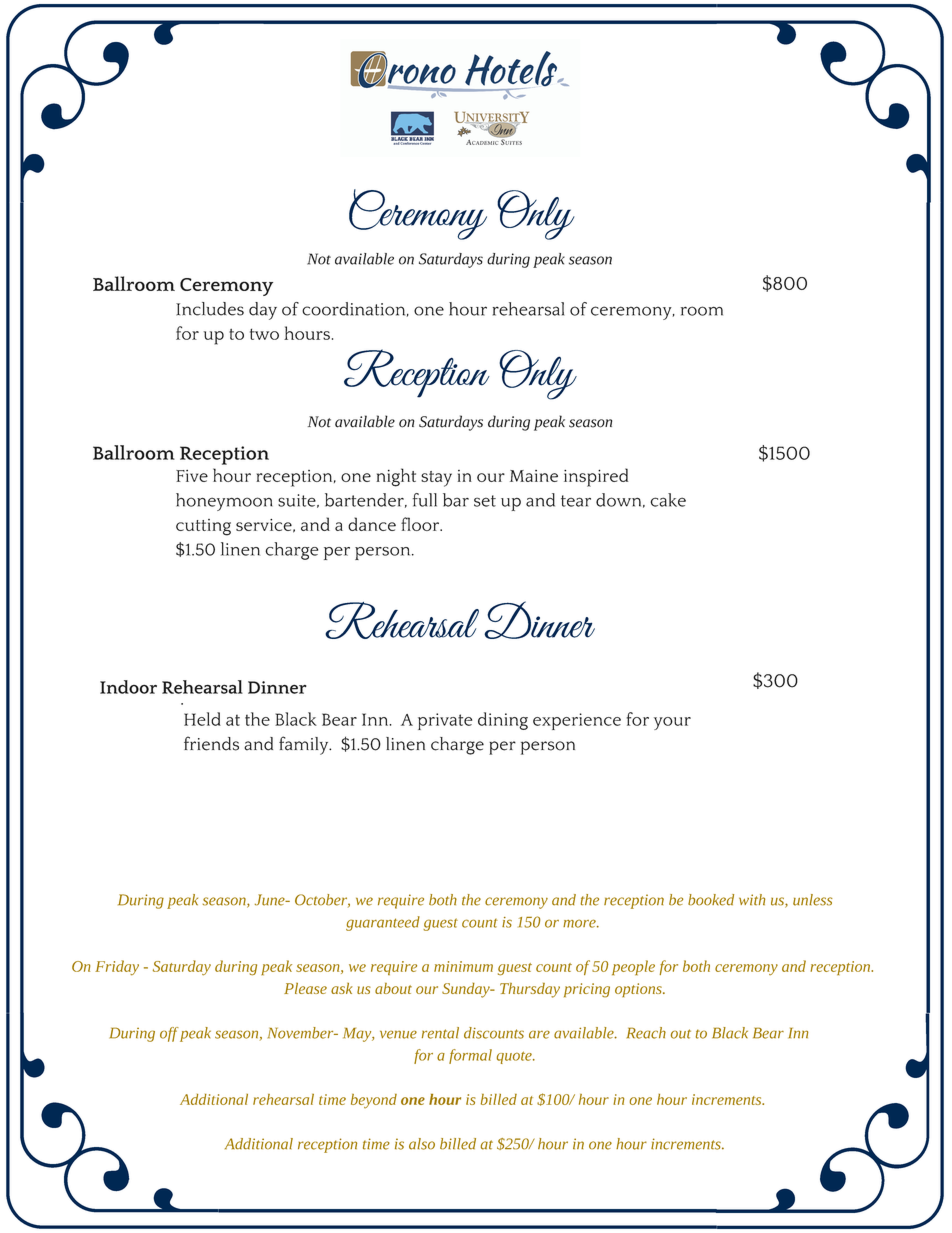 Image resolution: width=952 pixels, height=1233 pixels. I want to click on two, so click(264, 334).
